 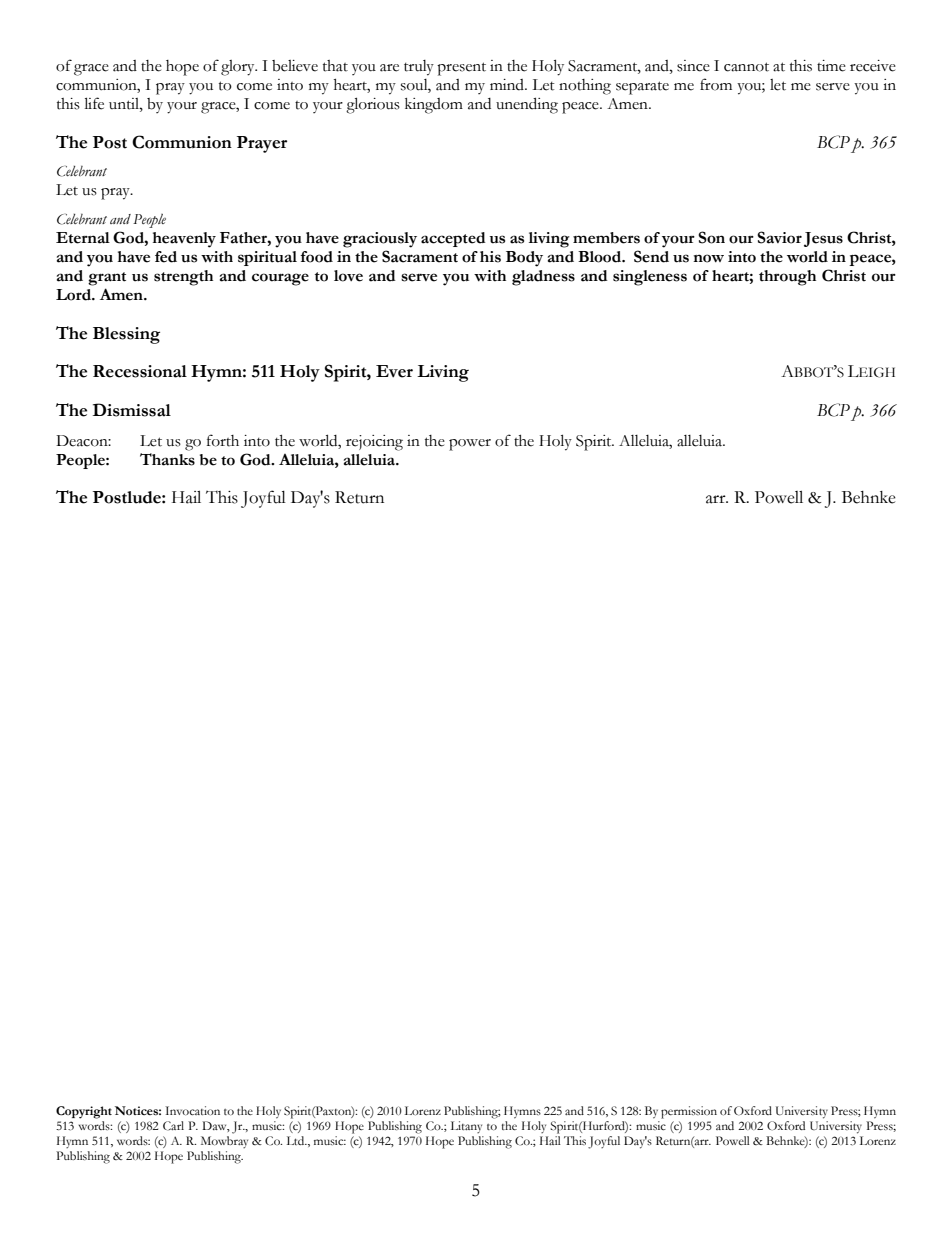 I want to click on rejoicing, so click(x=374, y=443).
